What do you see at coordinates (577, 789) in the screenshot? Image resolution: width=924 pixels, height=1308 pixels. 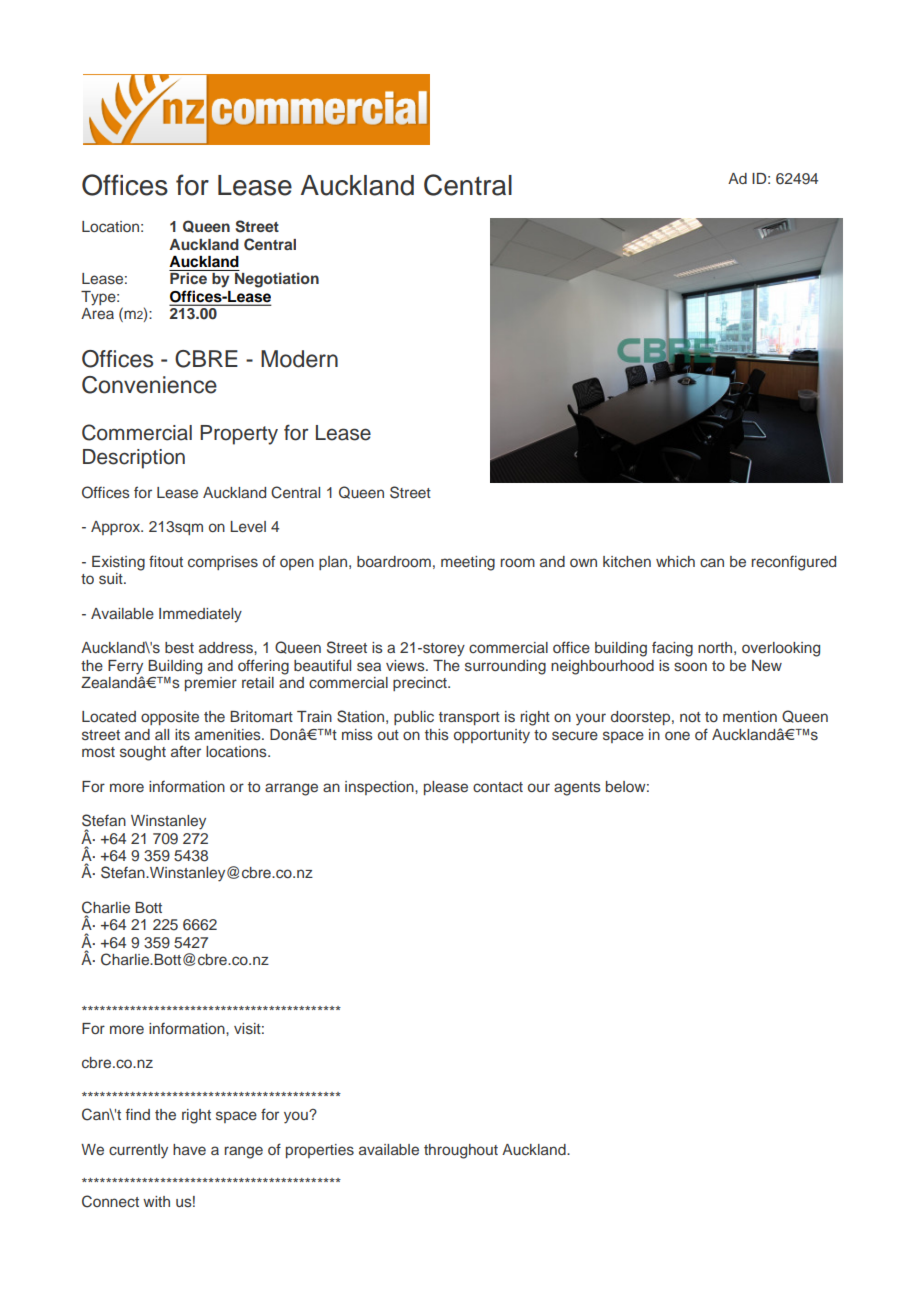 I see `agents` at bounding box center [577, 789].
